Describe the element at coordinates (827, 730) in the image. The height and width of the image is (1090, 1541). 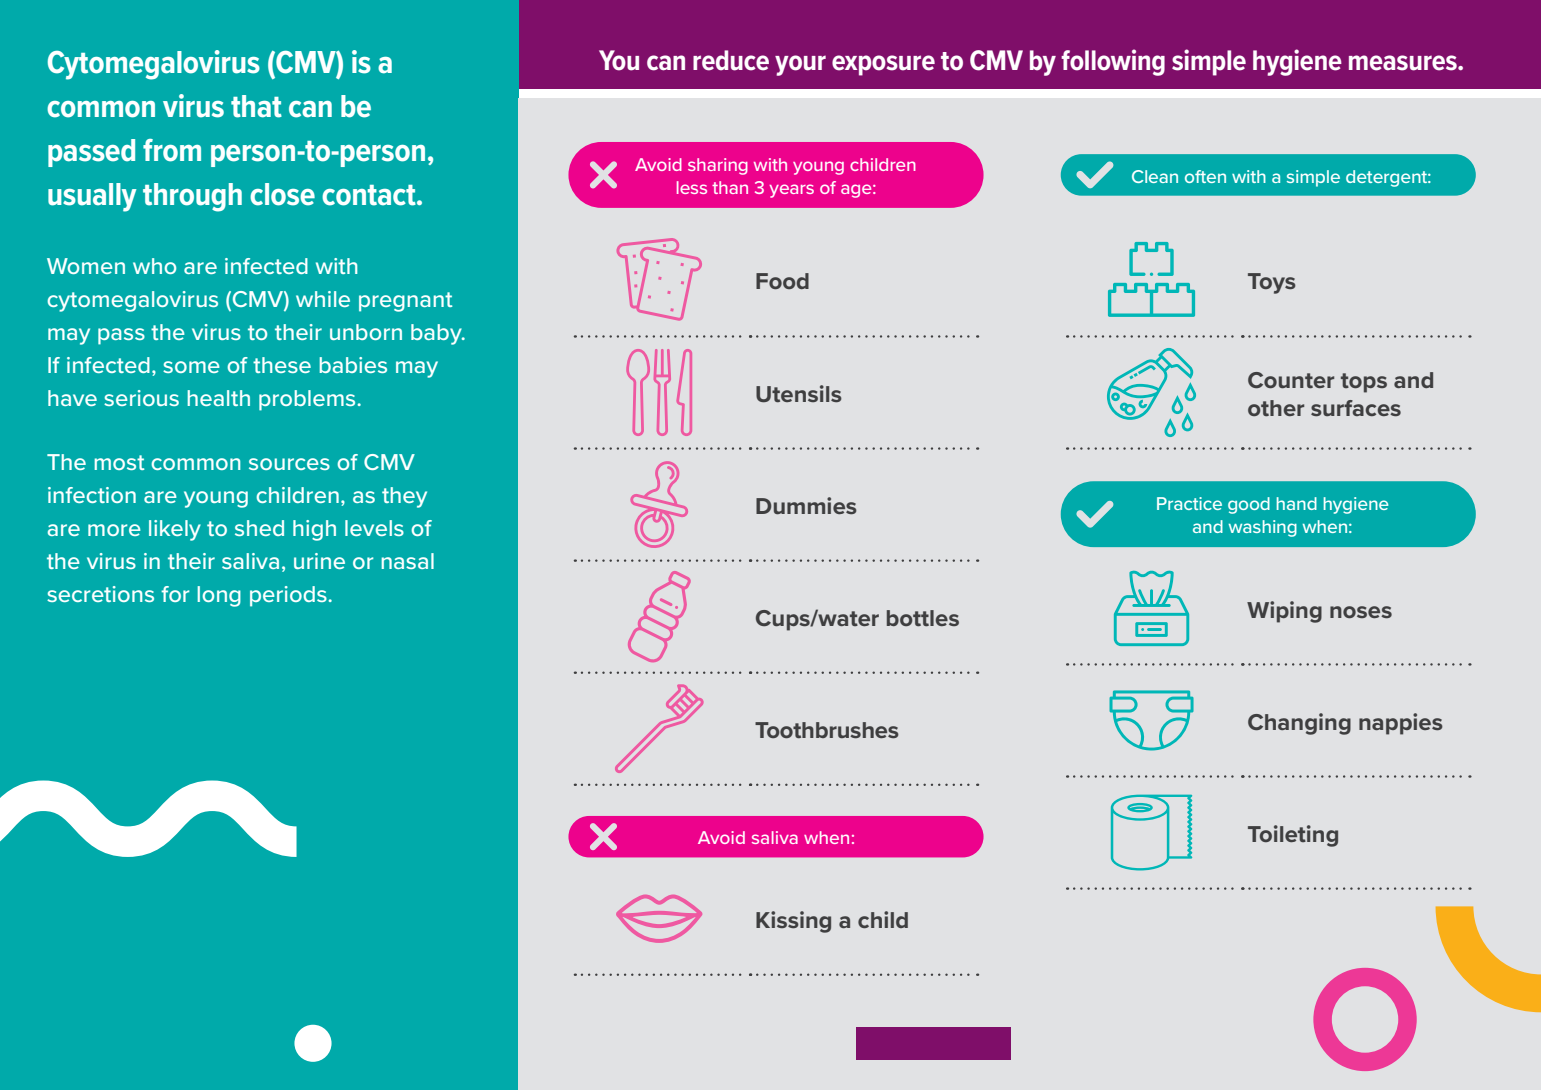
I see `Toothbrushes` at that location.
